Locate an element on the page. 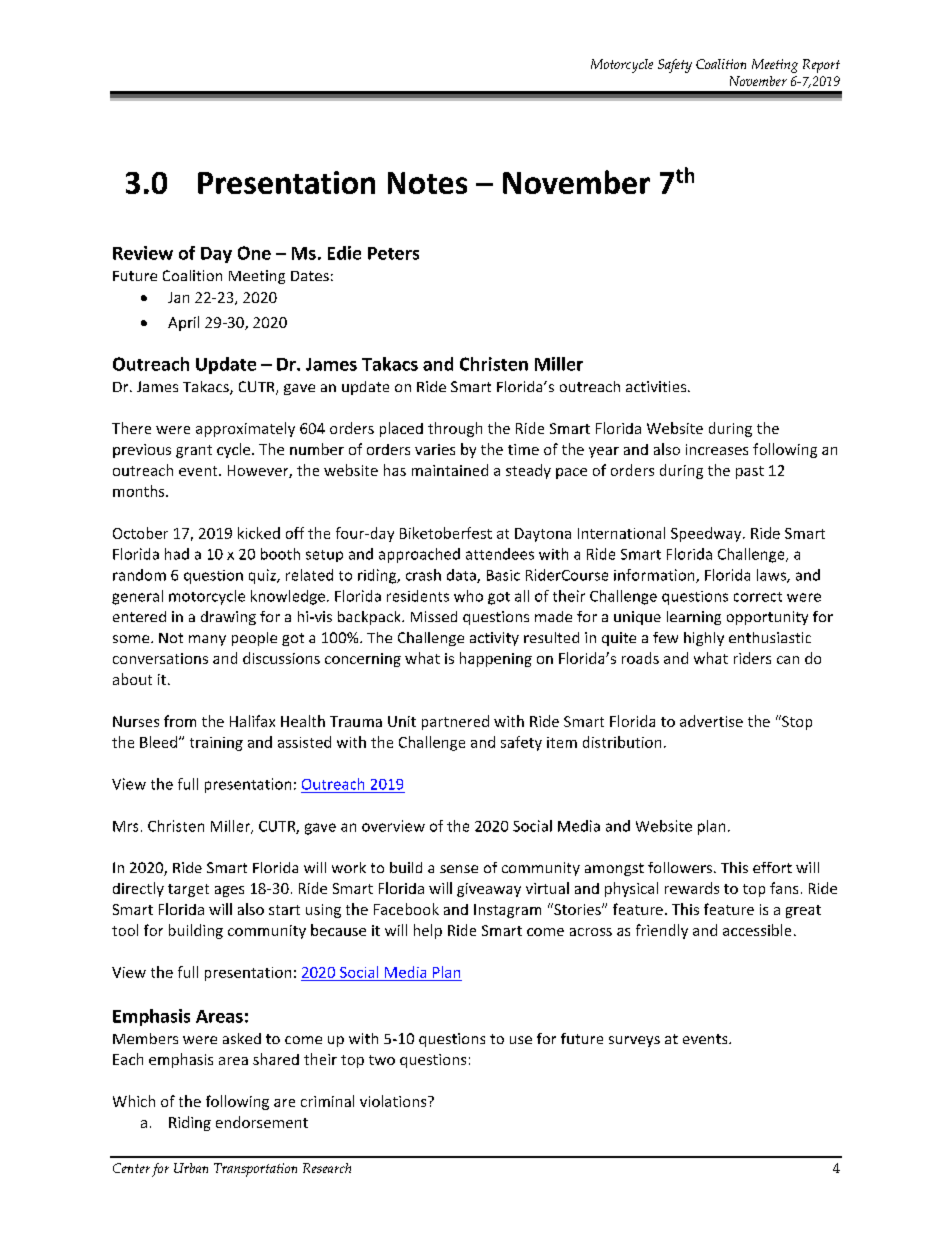  Notes is located at coordinates (427, 183).
